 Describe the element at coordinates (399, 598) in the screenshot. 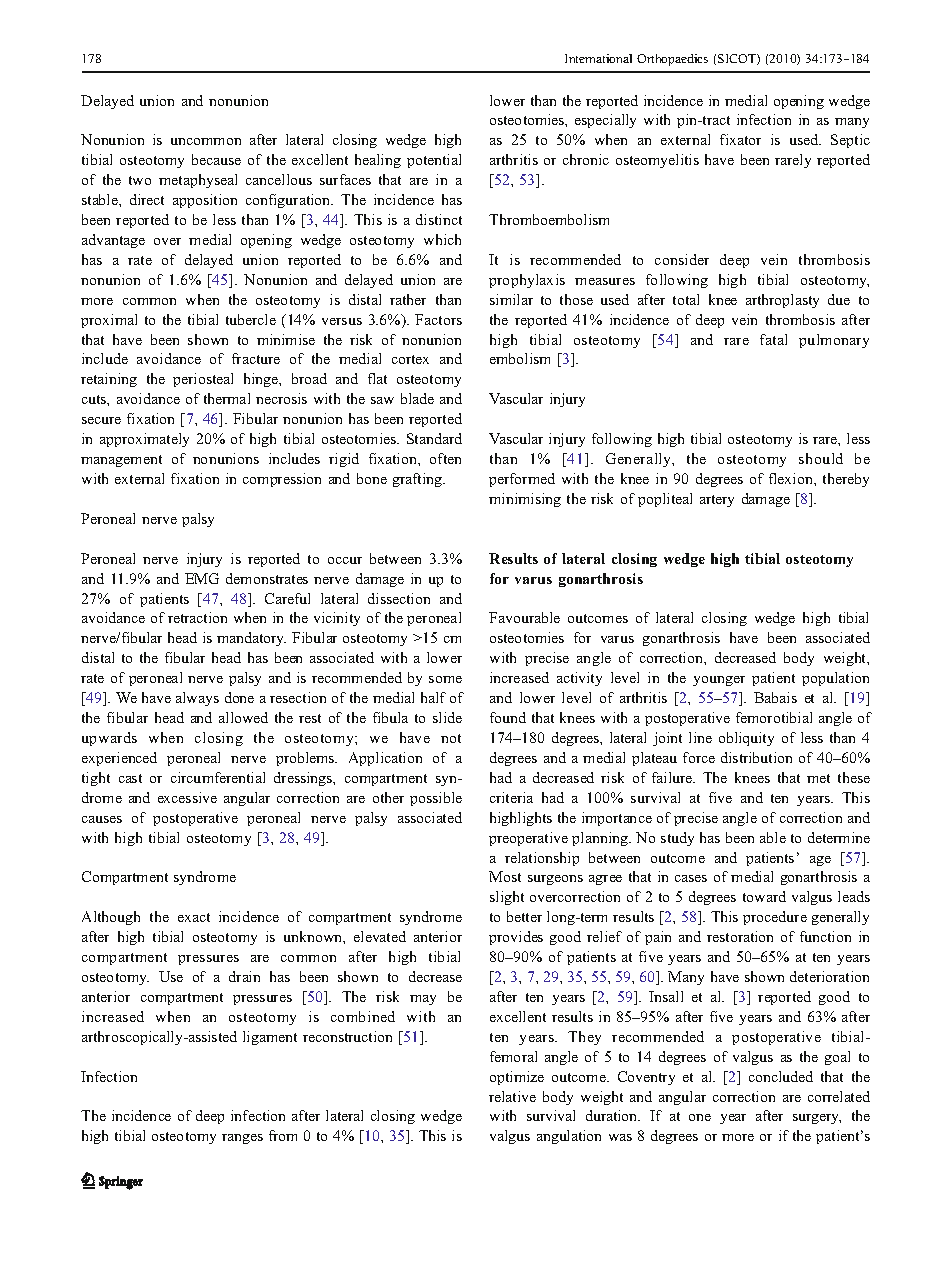

I see `dissection` at that location.
